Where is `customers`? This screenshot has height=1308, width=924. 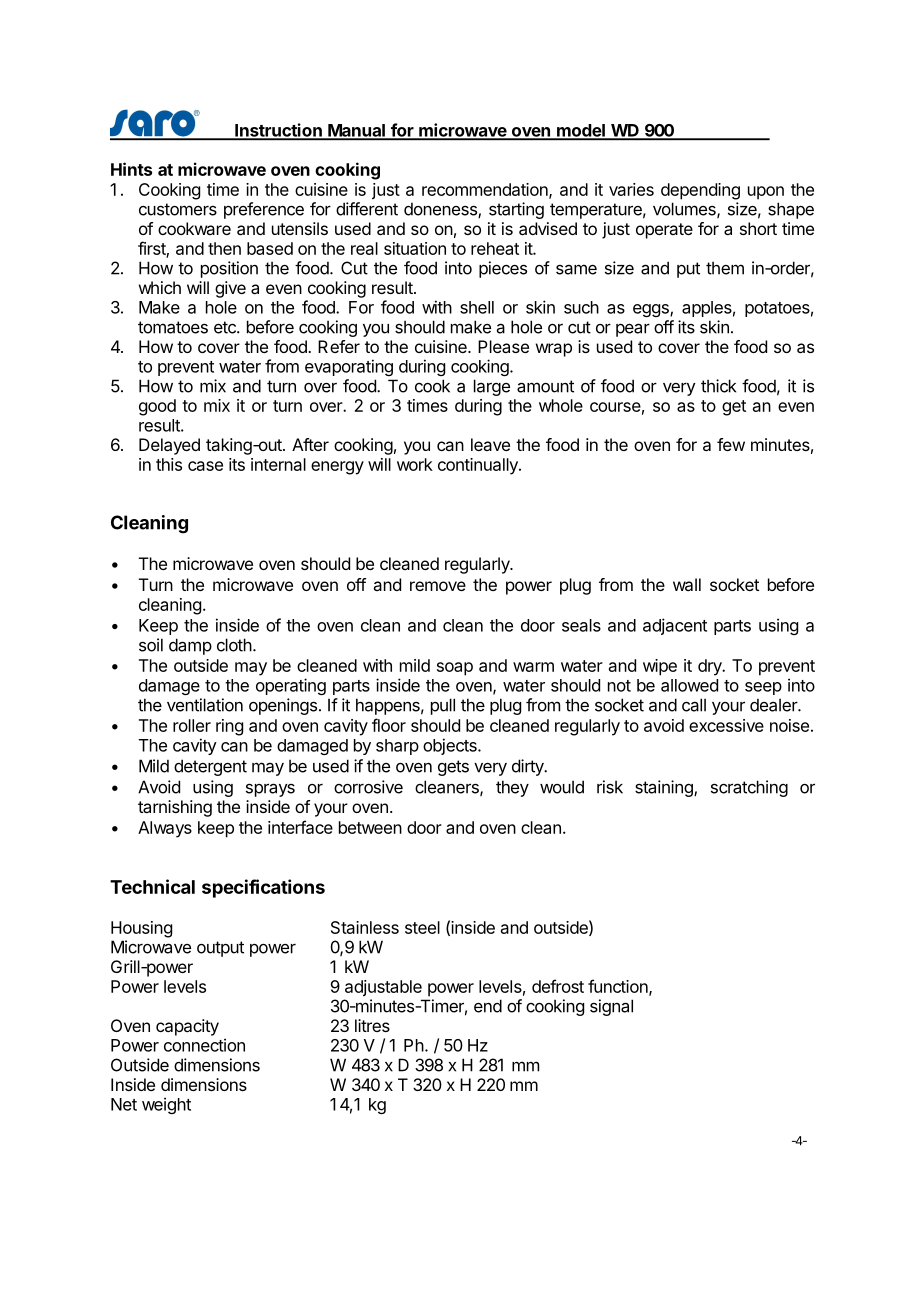
customers is located at coordinates (178, 209).
